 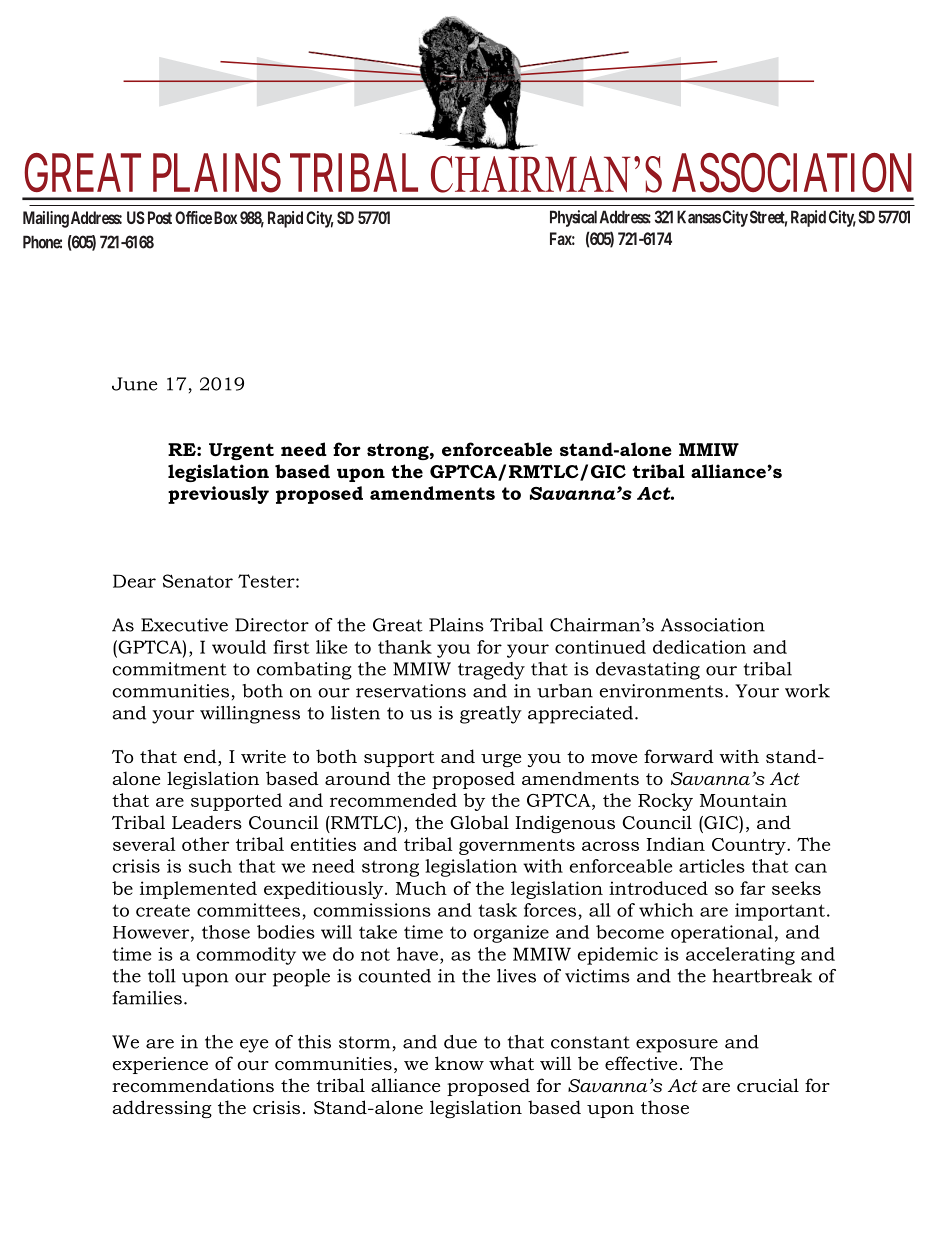 I want to click on several, so click(x=144, y=844).
